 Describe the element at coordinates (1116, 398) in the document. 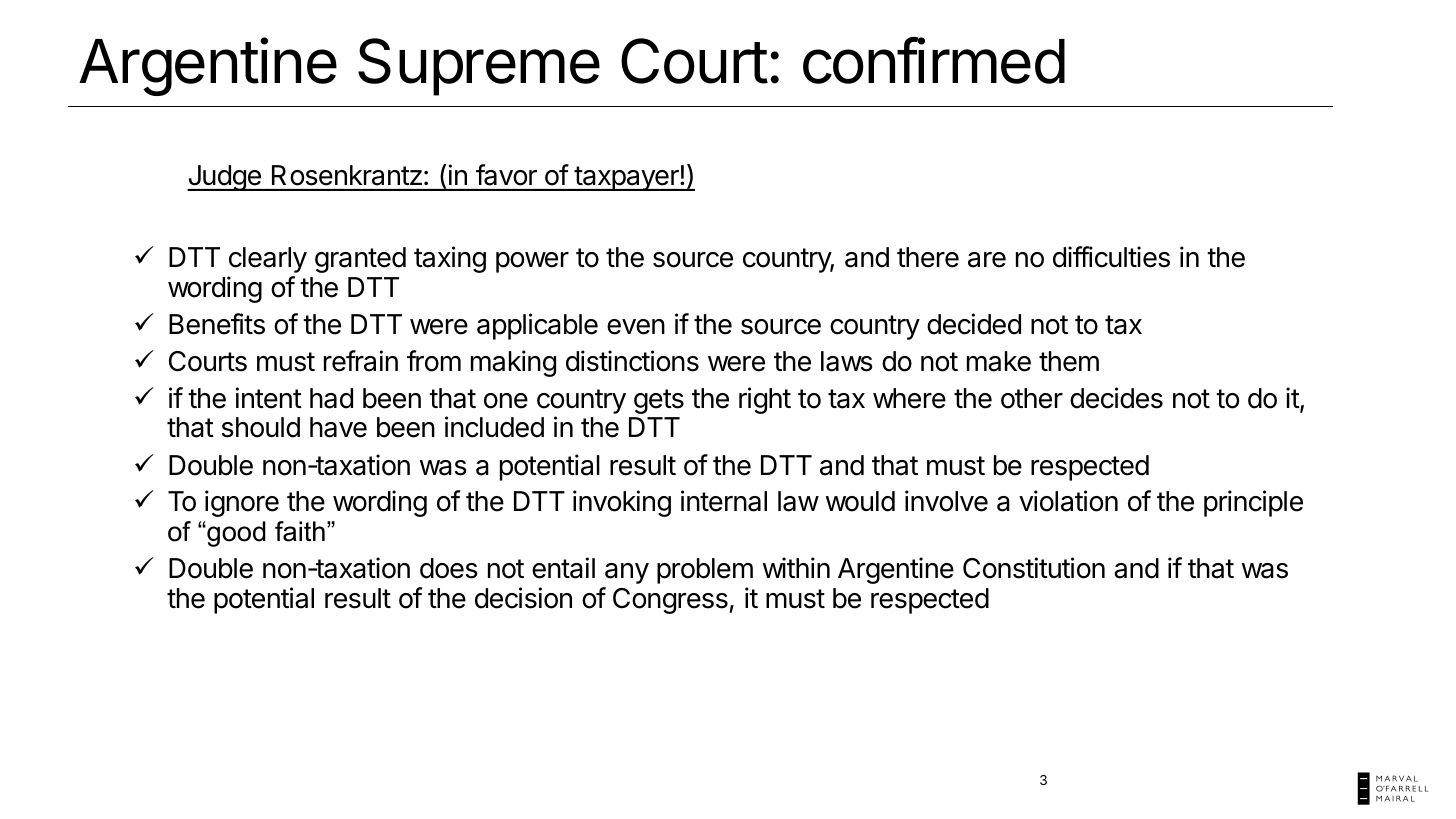

I see `decides` at that location.
